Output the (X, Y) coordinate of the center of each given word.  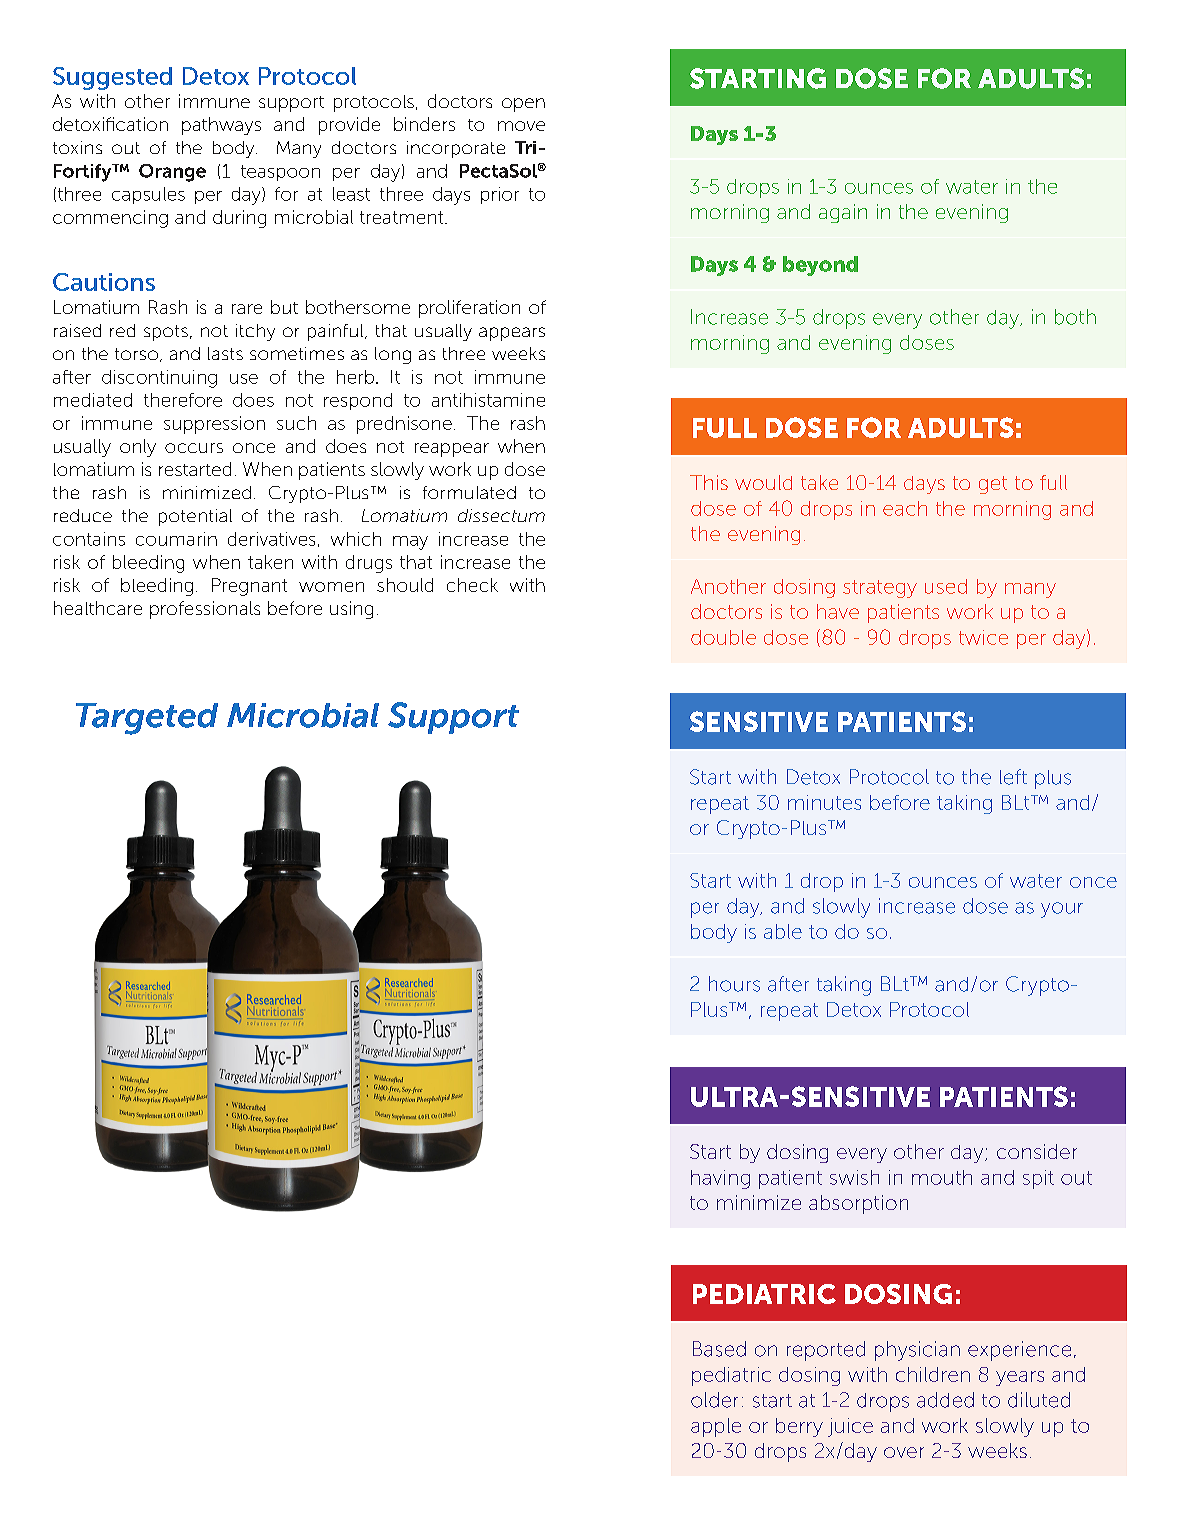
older (714, 1400)
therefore (183, 400)
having (720, 1179)
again (843, 213)
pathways (221, 126)
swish (854, 1177)
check (472, 585)
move (521, 126)
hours (734, 984)
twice (983, 637)
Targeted (147, 719)
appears (512, 334)
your (1062, 910)
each (905, 508)
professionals (205, 610)
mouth (942, 1177)
